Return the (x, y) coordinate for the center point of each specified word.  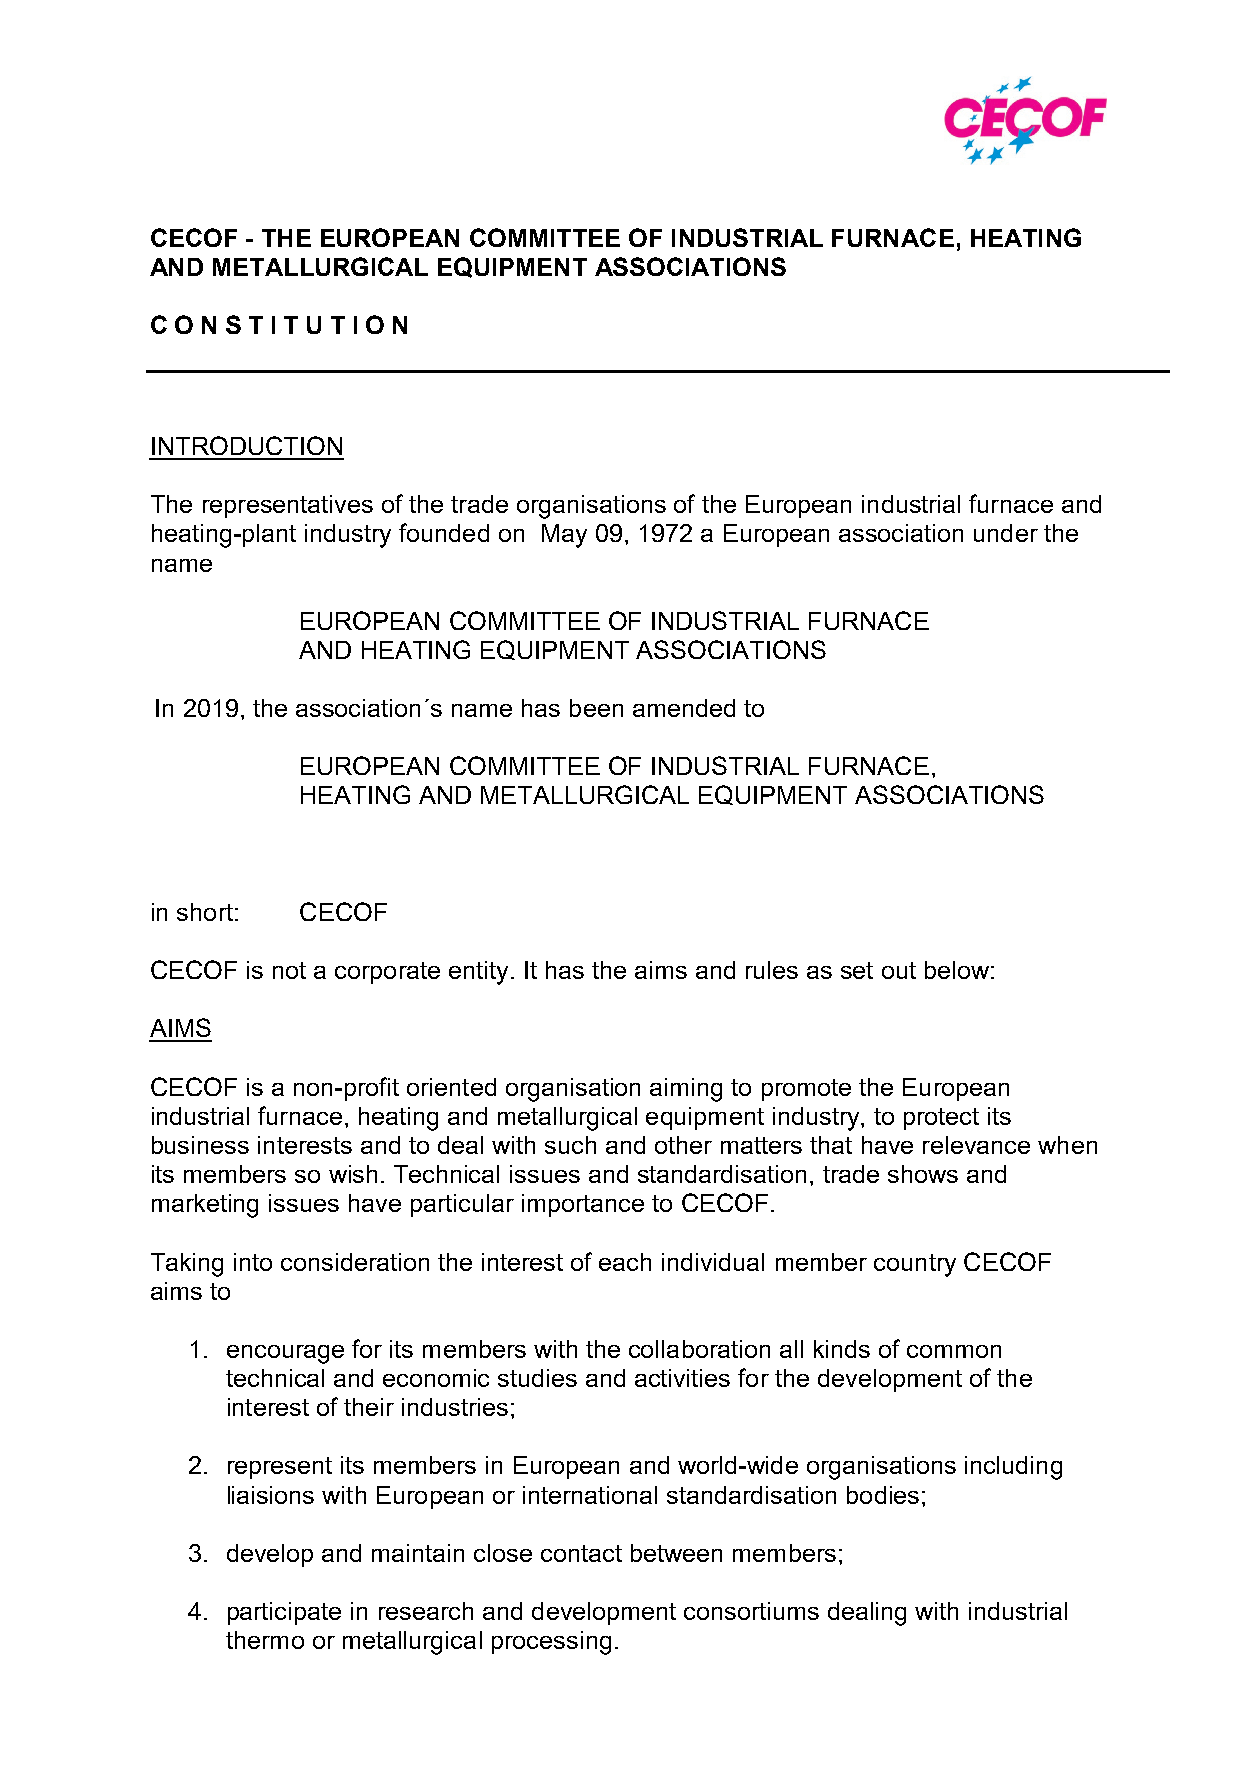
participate (284, 1613)
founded (444, 532)
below (957, 970)
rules (772, 970)
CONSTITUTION (279, 324)
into (253, 1262)
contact (581, 1553)
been (596, 708)
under (1006, 533)
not (289, 970)
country (915, 1265)
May (564, 536)
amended (684, 708)
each (625, 1262)
